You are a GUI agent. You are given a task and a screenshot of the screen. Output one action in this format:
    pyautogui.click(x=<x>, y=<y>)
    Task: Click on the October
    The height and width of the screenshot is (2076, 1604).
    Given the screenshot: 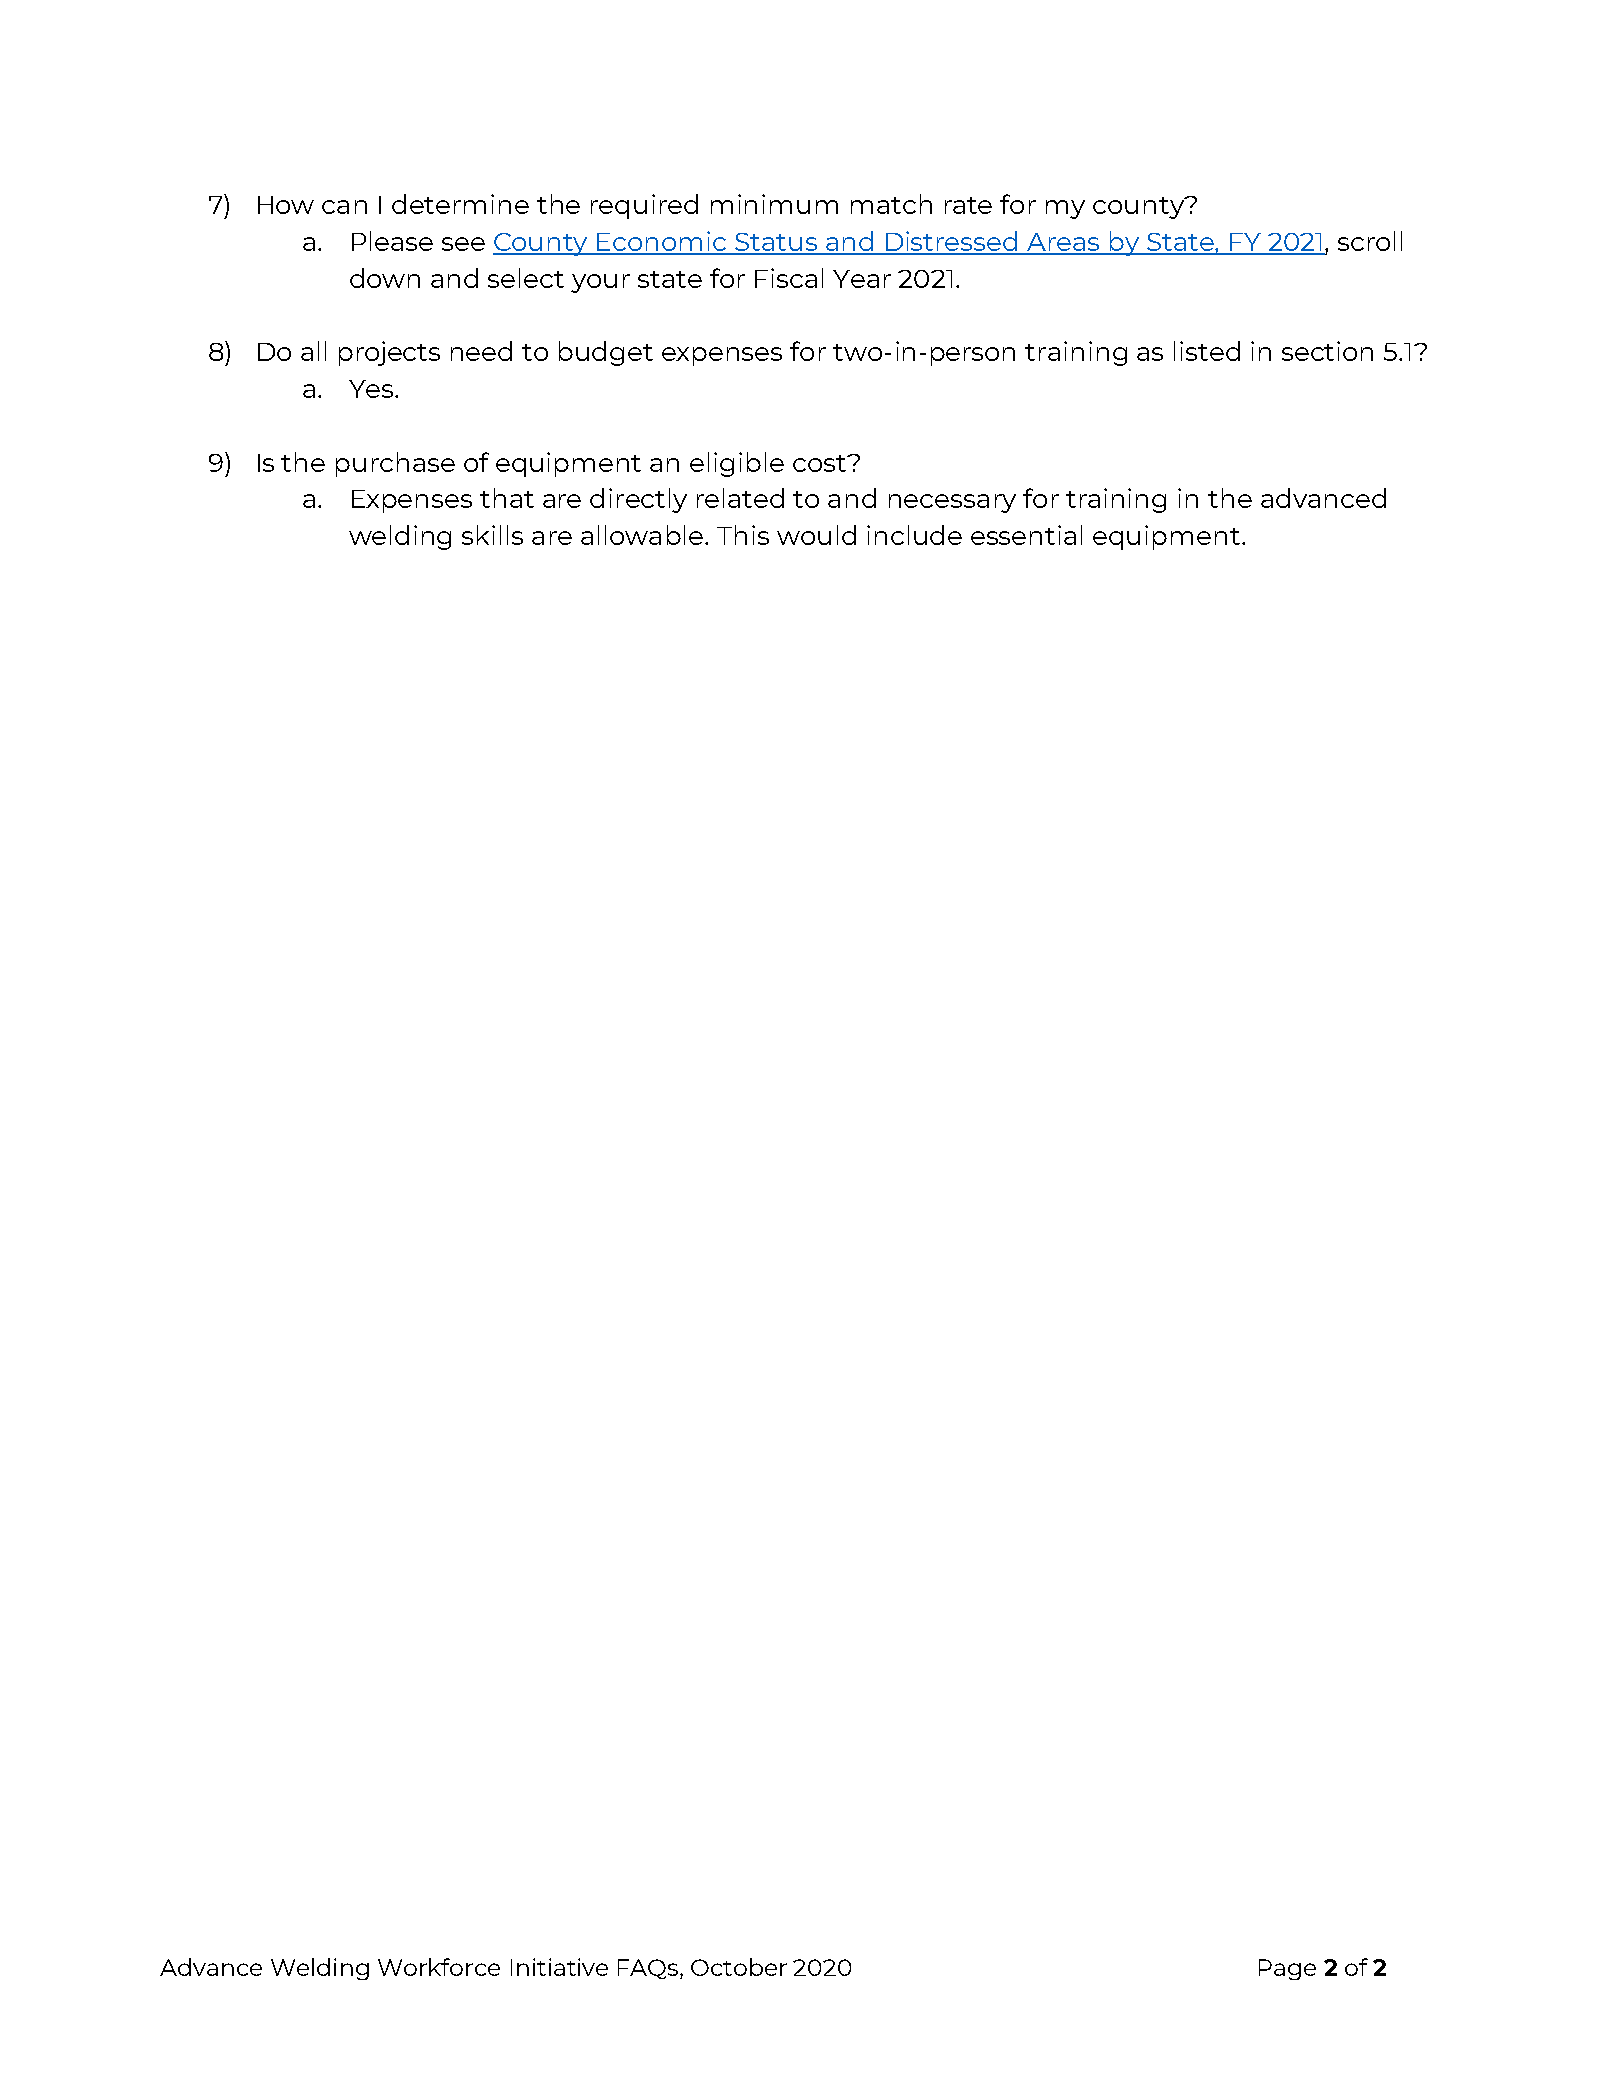 What is the action you would take?
    pyautogui.click(x=739, y=1967)
